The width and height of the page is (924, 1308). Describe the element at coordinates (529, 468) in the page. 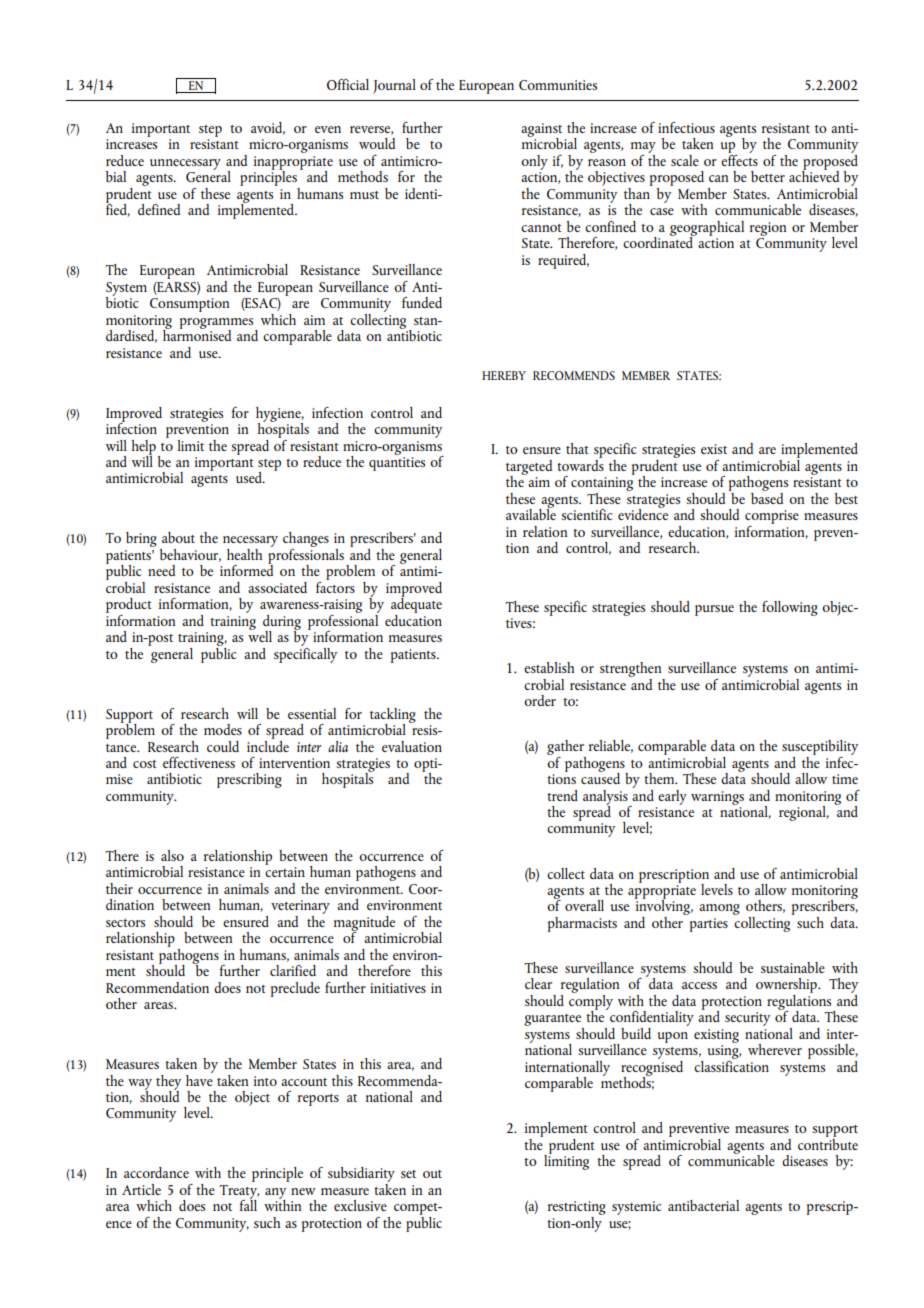

I see `targeted` at that location.
